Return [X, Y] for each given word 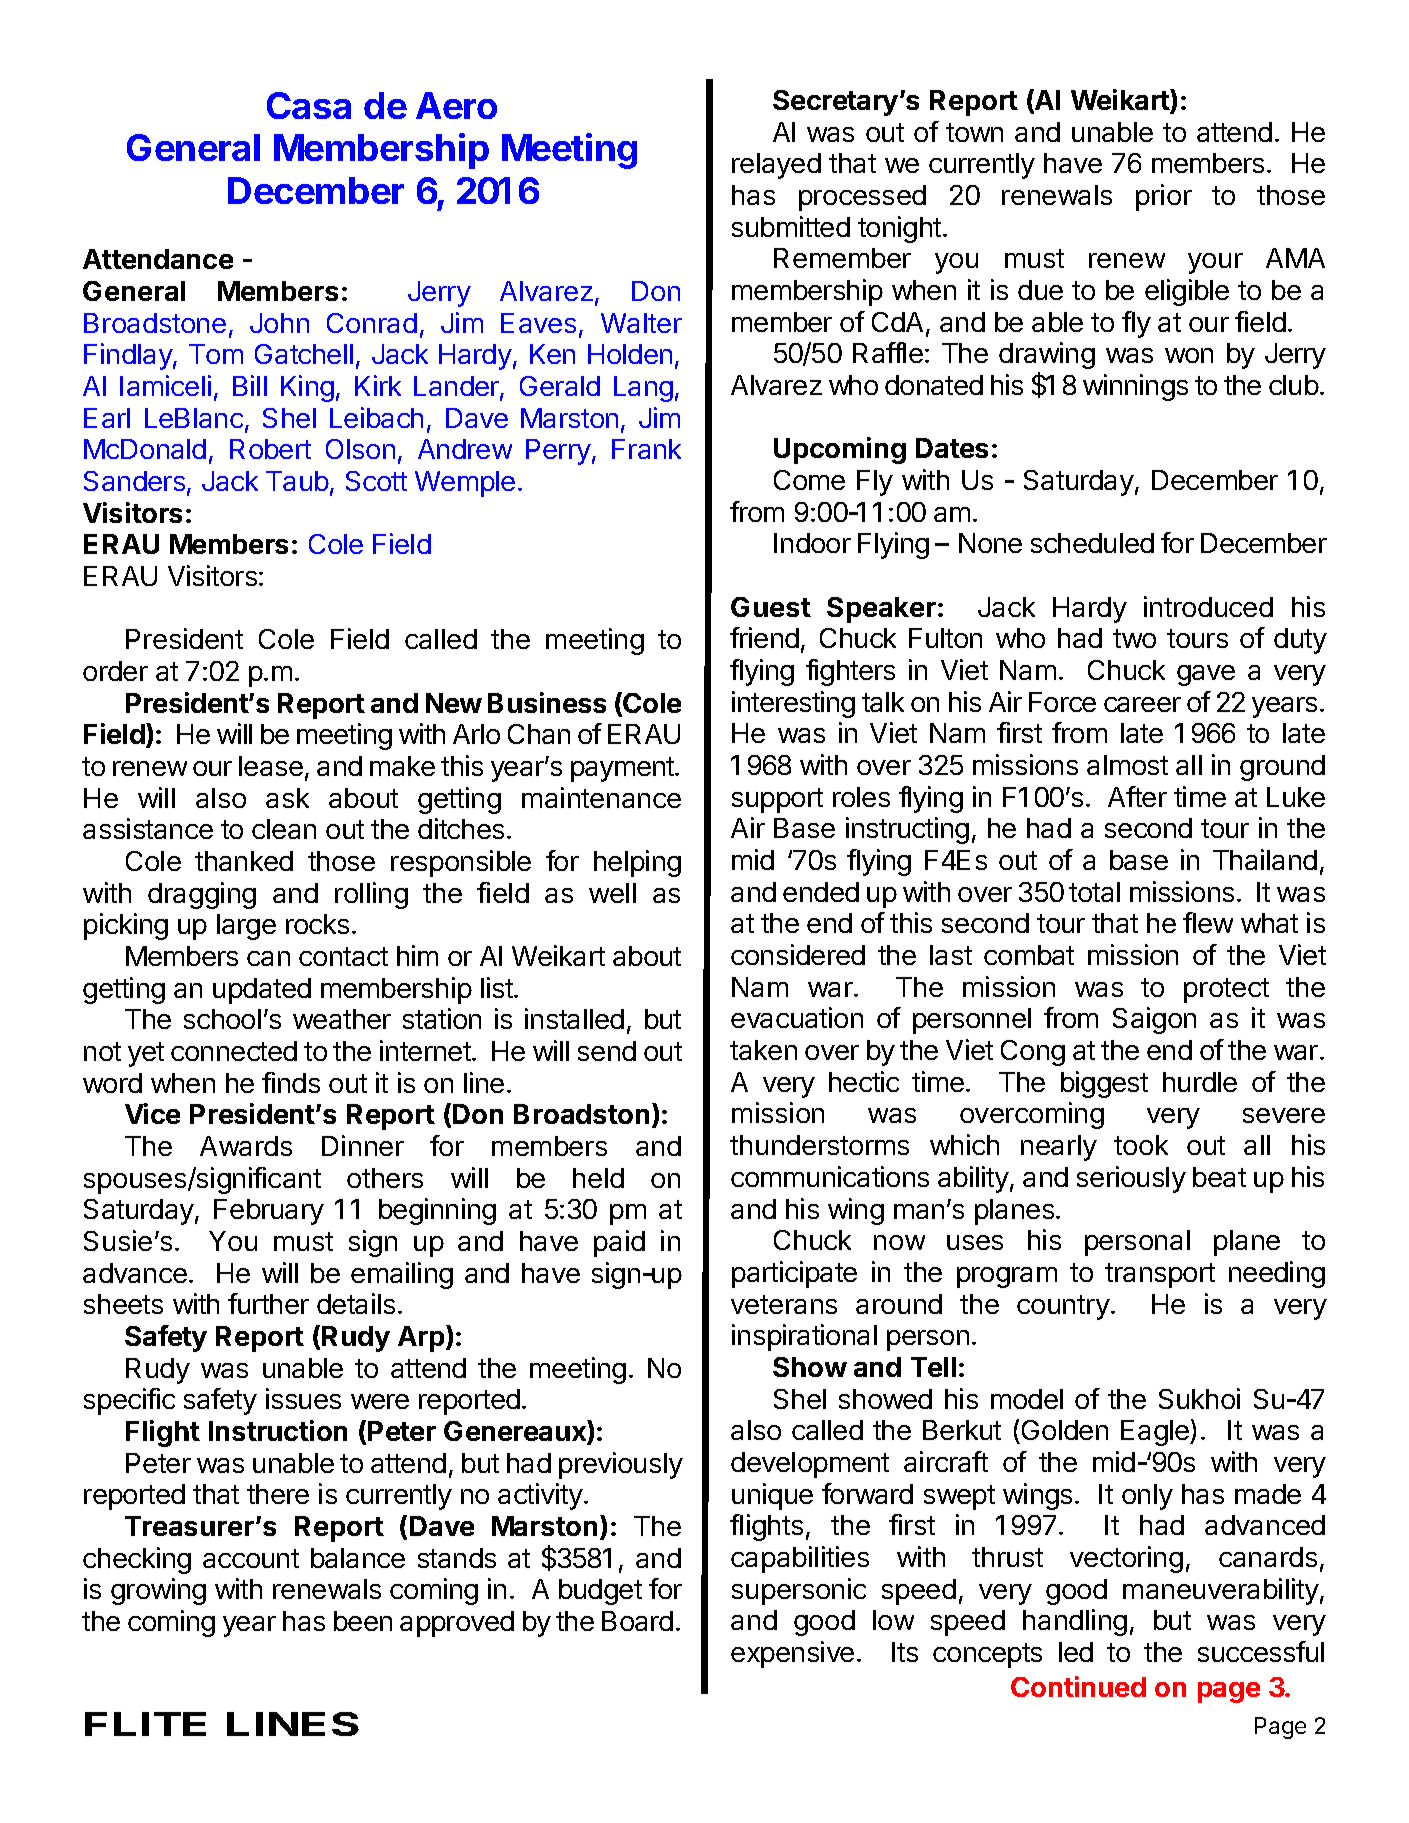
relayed [776, 166]
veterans [784, 1304]
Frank [646, 449]
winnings [1135, 387]
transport [1160, 1275]
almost [1127, 765]
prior [1164, 197]
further [268, 1303]
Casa [309, 105]
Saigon [1154, 1020]
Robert [270, 449]
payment [623, 769]
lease [271, 766]
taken [763, 1050]
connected [234, 1051]
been [363, 1621]
